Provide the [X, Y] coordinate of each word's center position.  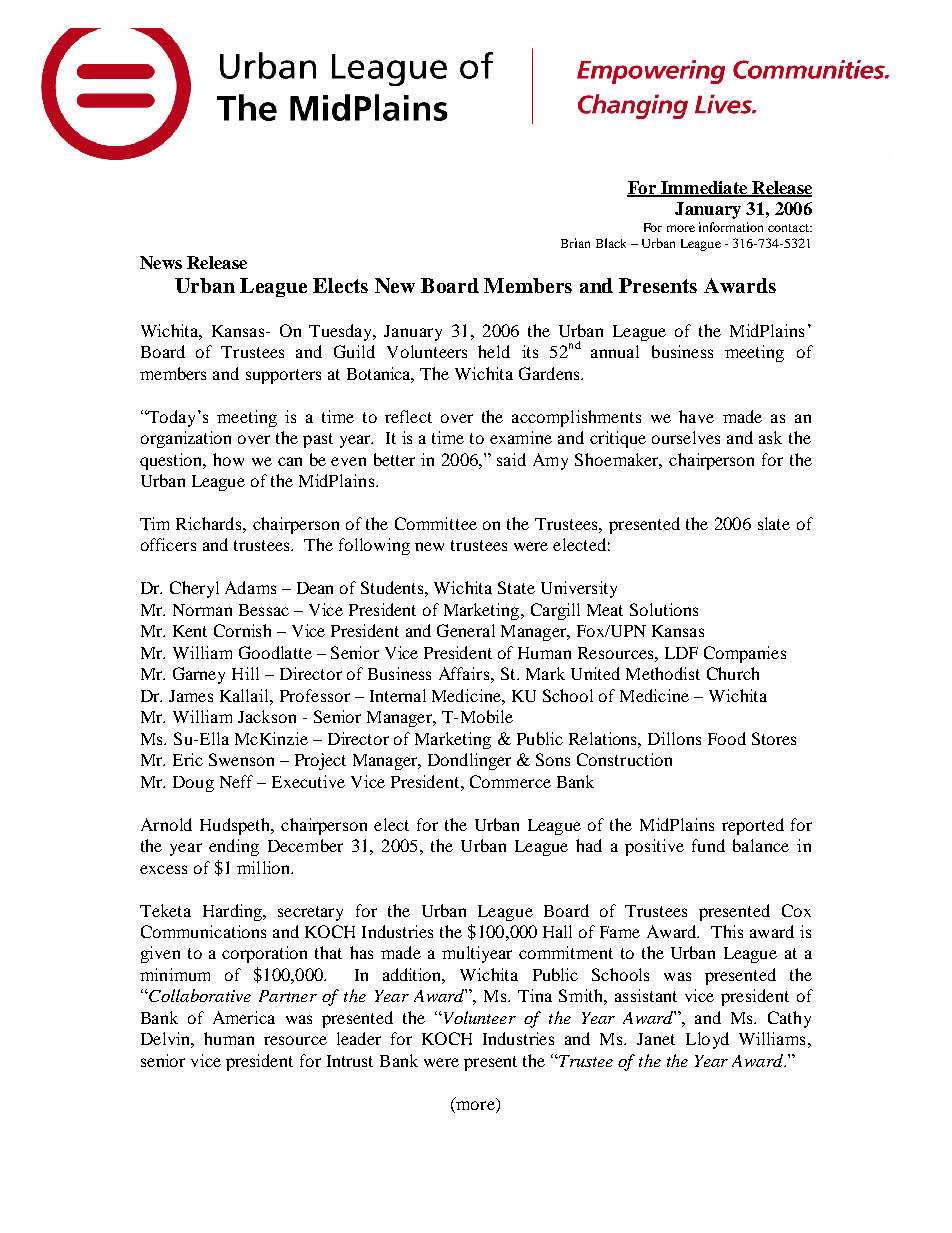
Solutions [664, 609]
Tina [535, 995]
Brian [575, 243]
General [466, 630]
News [161, 262]
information [731, 227]
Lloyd [707, 1040]
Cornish [242, 630]
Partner [288, 996]
